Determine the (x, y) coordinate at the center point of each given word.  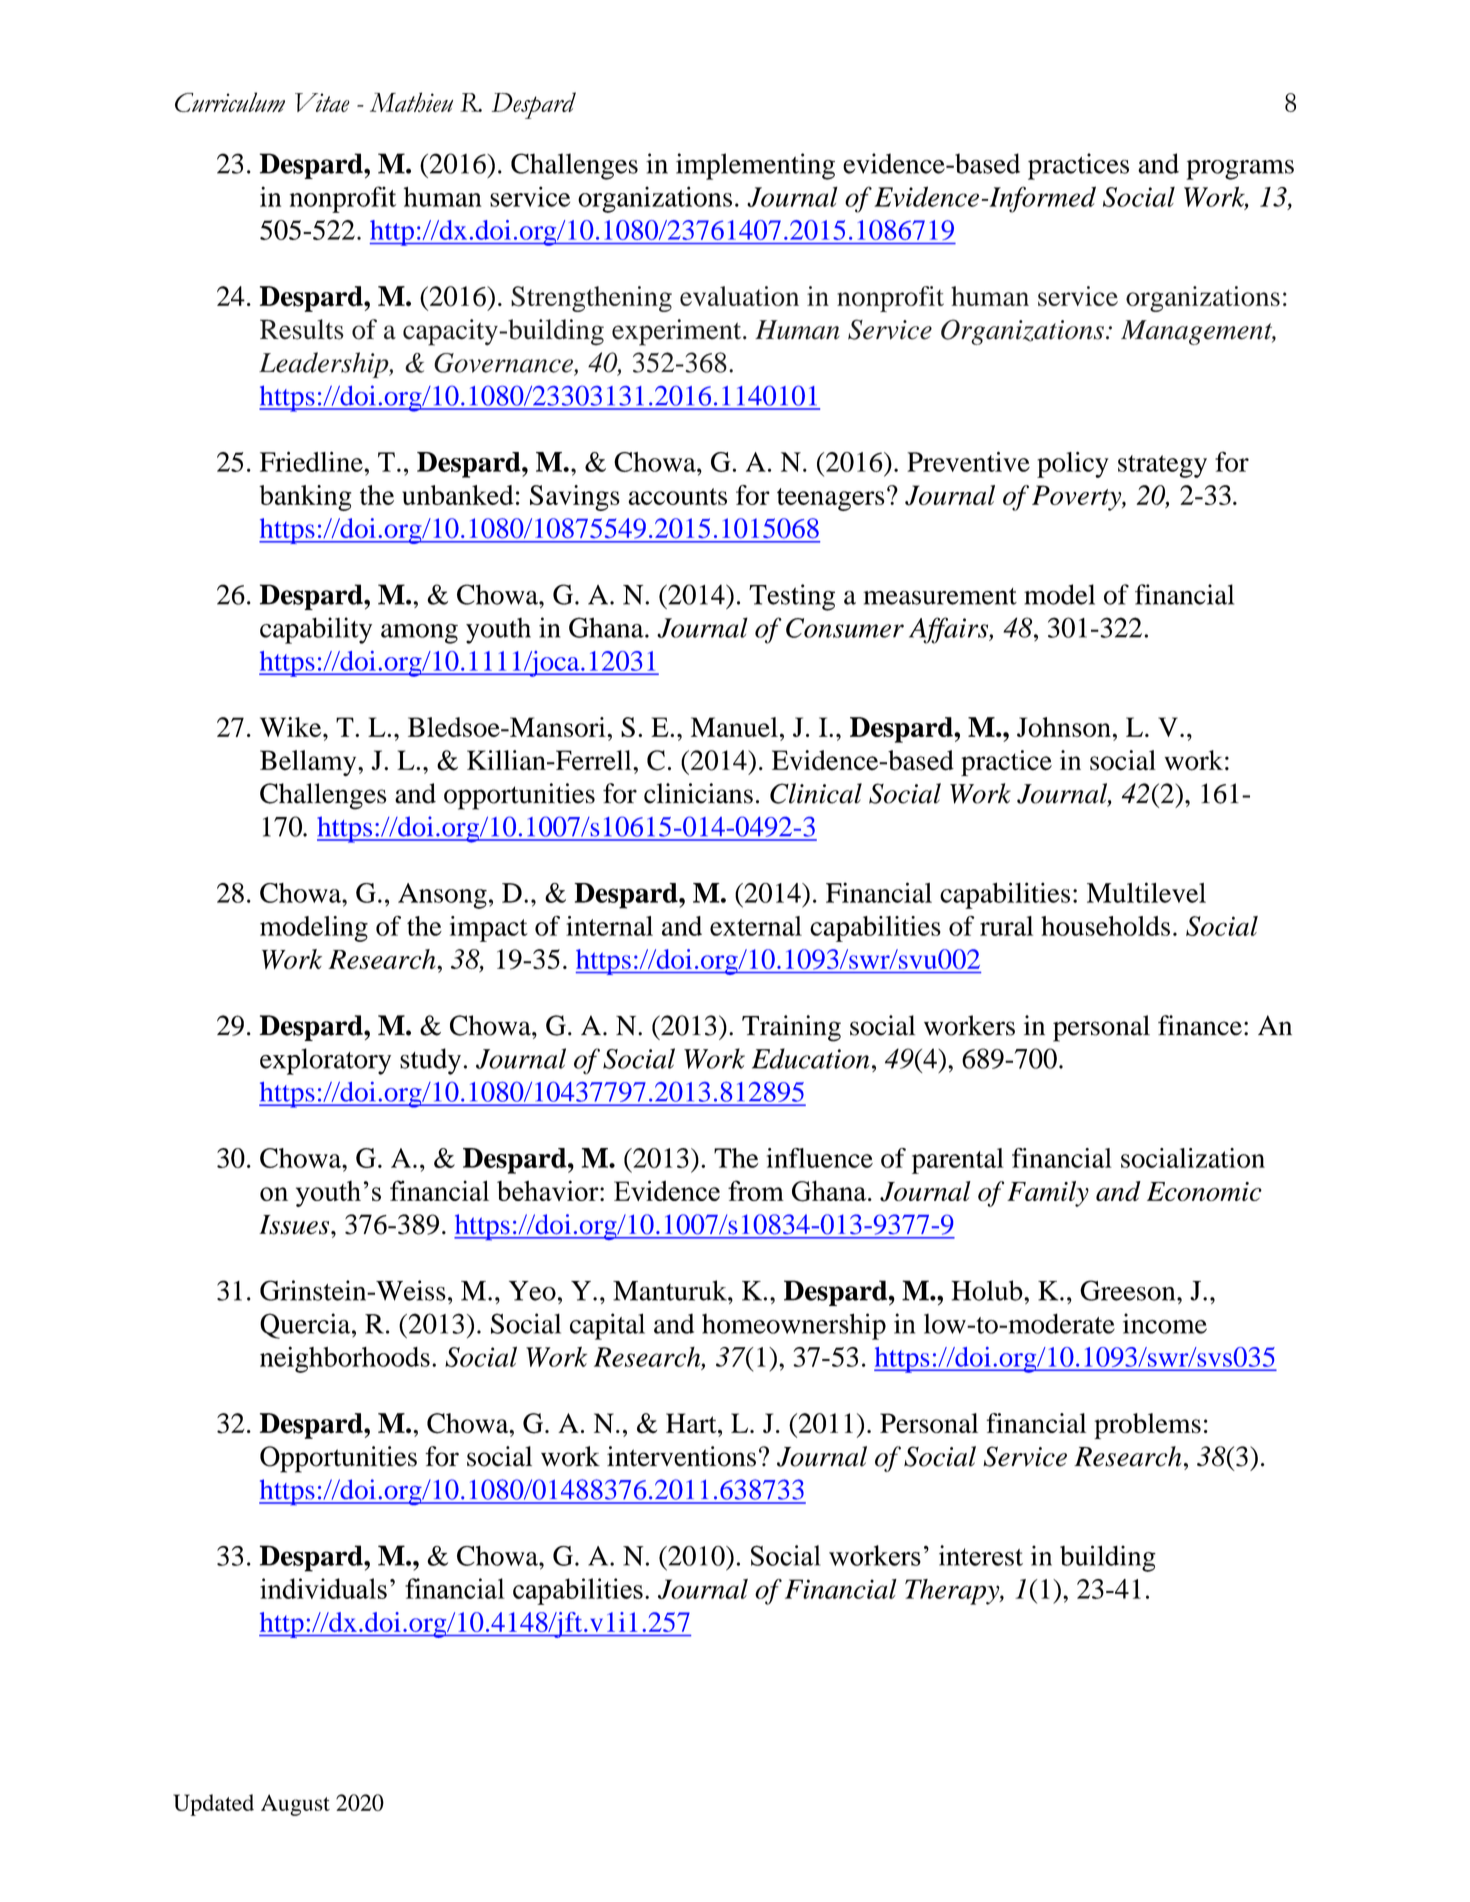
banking (305, 498)
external (756, 926)
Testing (792, 597)
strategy (1162, 466)
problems (1147, 1426)
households (1105, 926)
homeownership (794, 1326)
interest (981, 1555)
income (1165, 1323)
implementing (755, 166)
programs (1240, 170)
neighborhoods (345, 1359)
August (295, 1805)
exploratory (325, 1061)
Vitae (322, 102)
